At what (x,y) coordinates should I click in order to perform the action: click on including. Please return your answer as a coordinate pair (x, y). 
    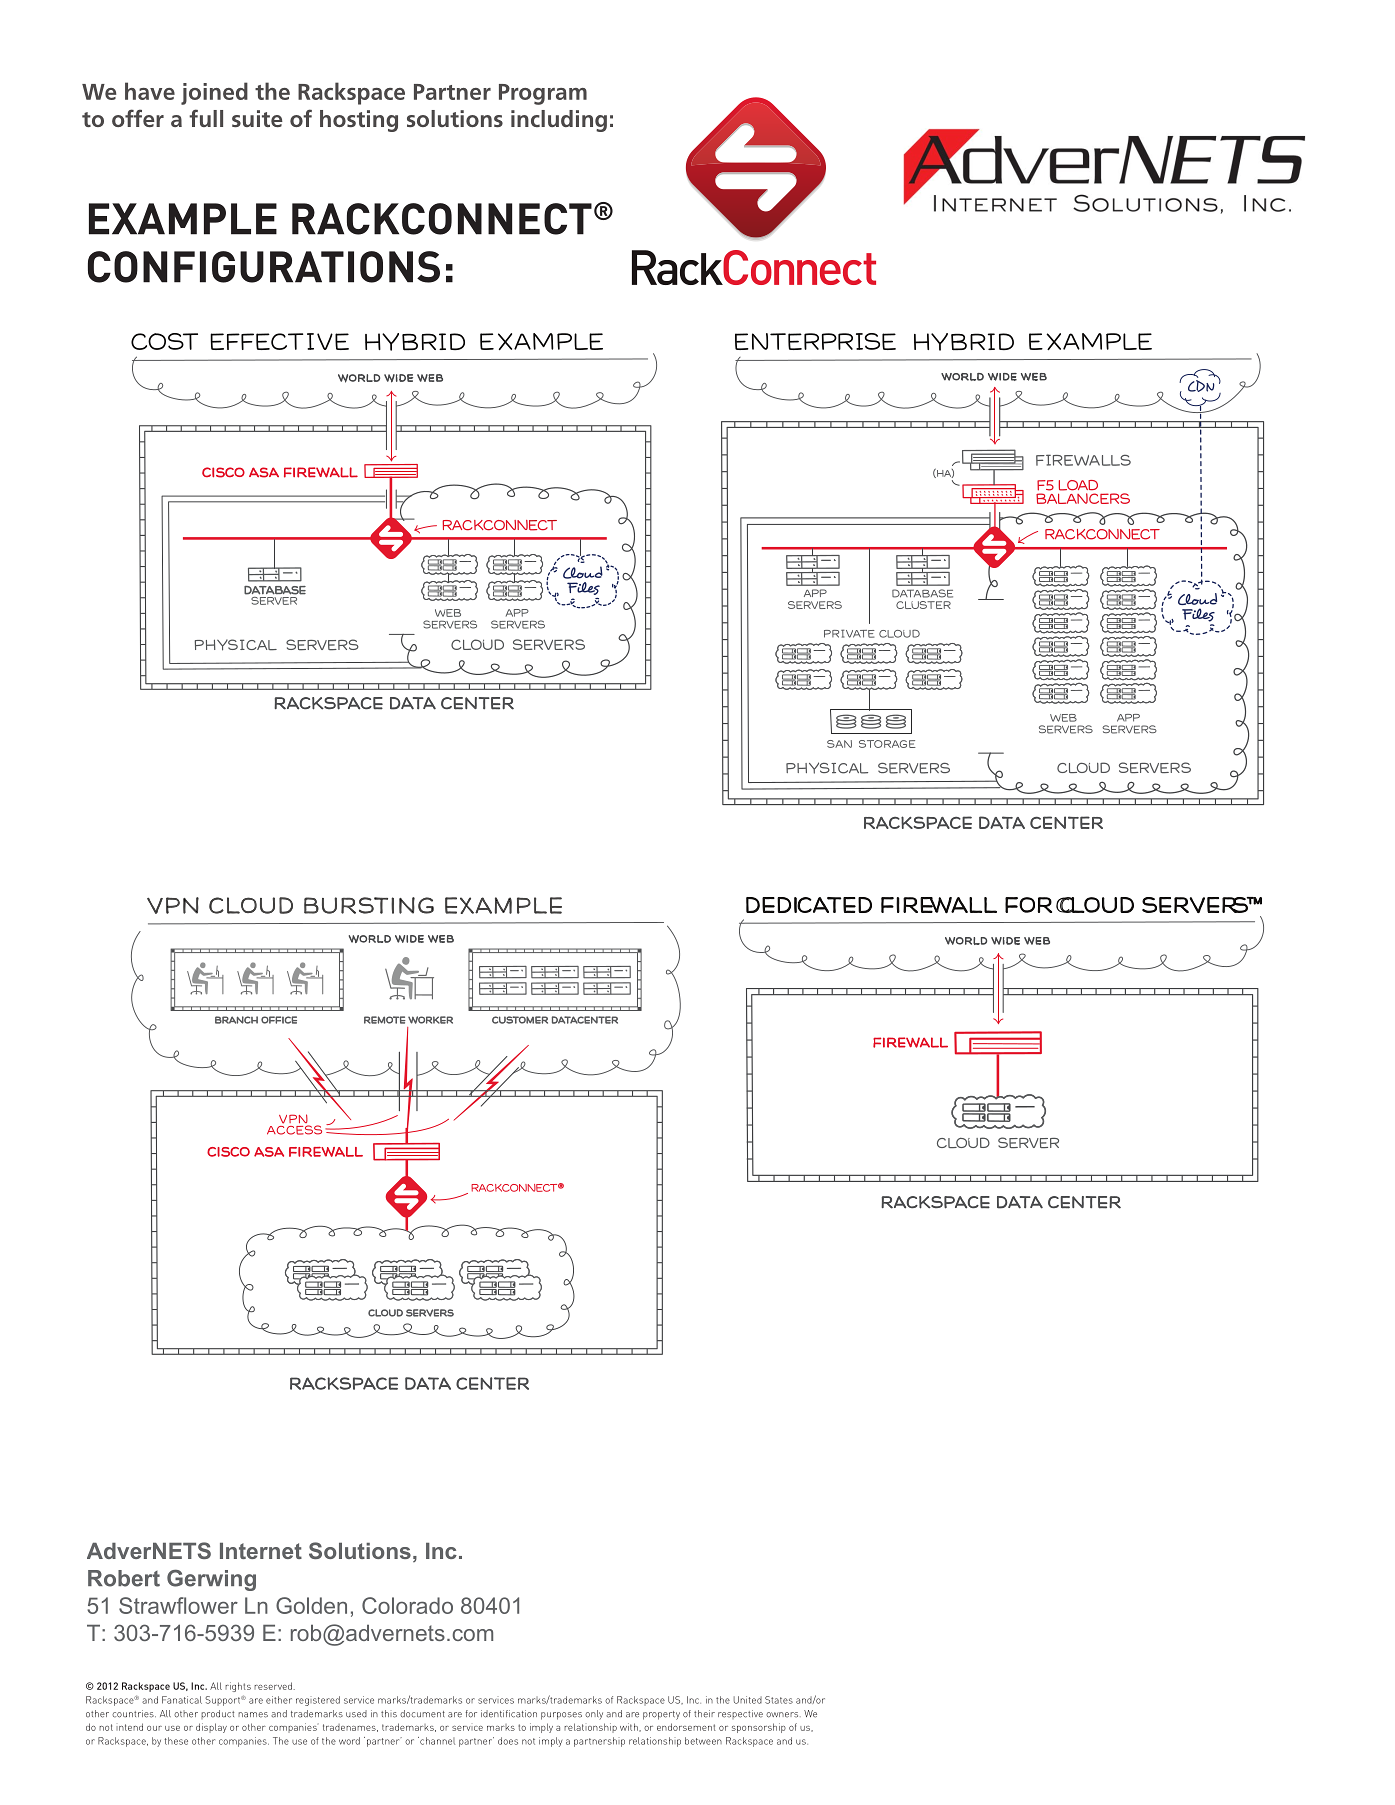
    Looking at the image, I should click on (559, 121).
